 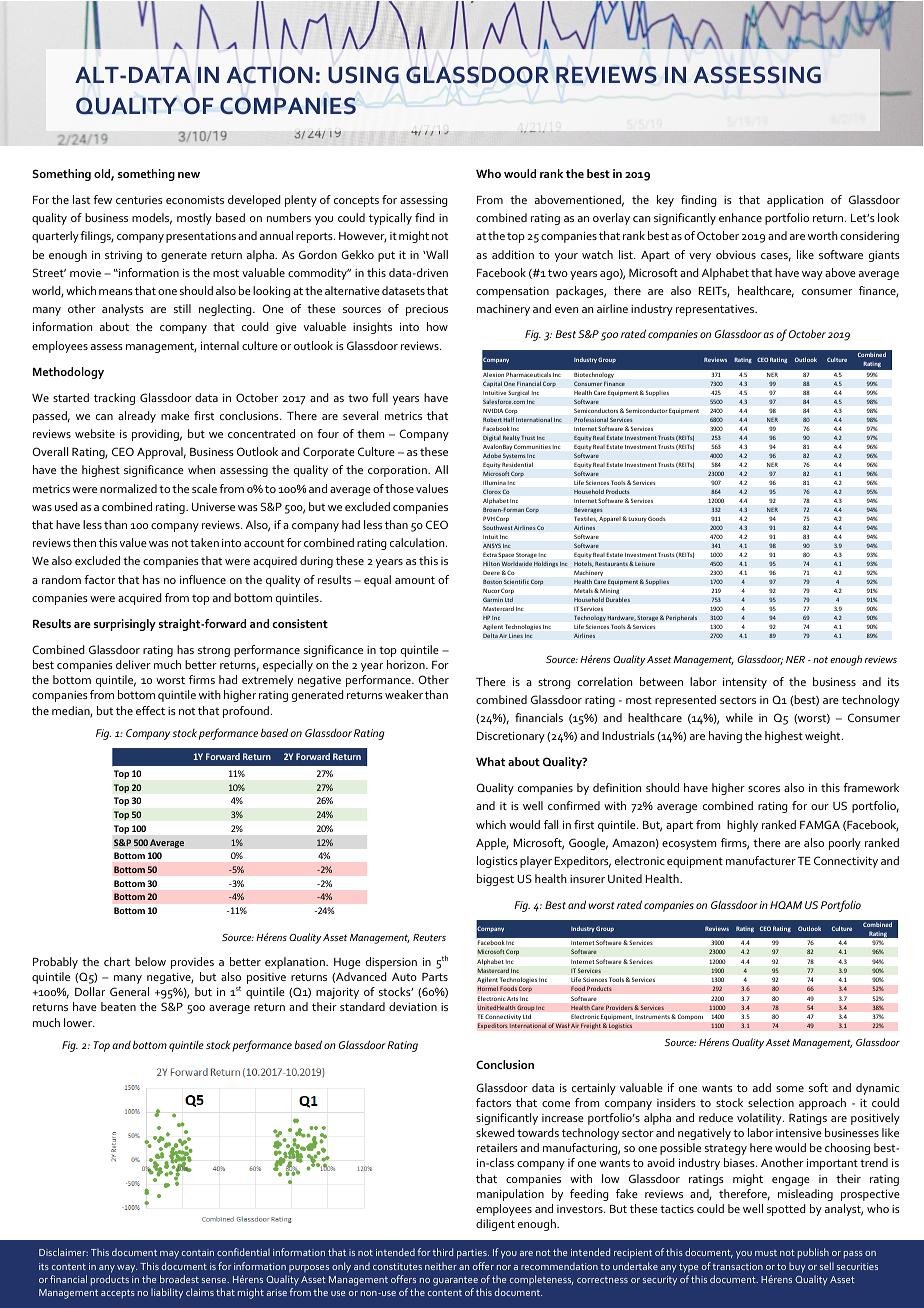 What do you see at coordinates (745, 683) in the document?
I see `intensity` at bounding box center [745, 683].
